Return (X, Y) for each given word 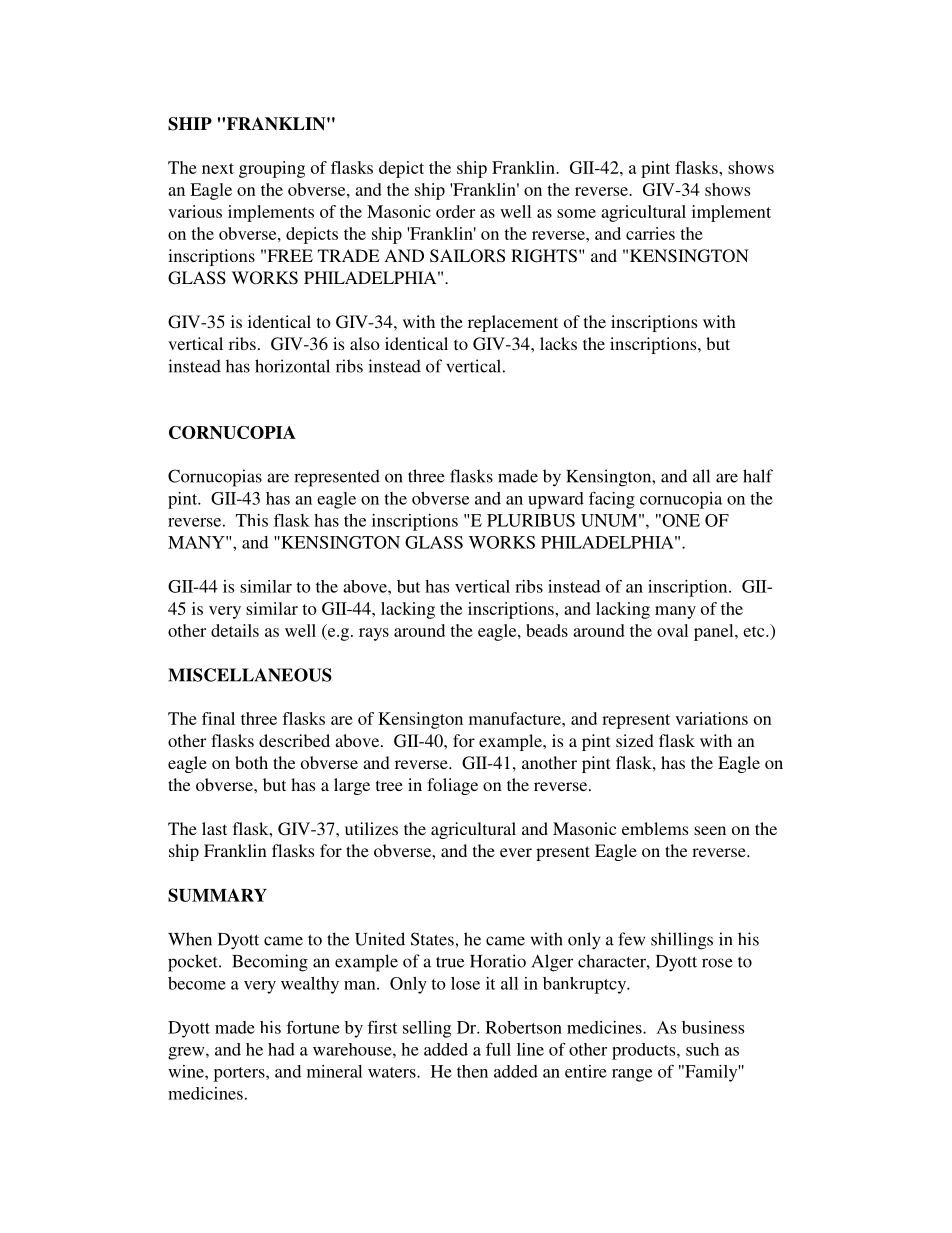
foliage (452, 786)
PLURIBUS (531, 520)
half (758, 476)
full (498, 1049)
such (702, 1049)
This (252, 520)
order (455, 211)
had (281, 1049)
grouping (272, 169)
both (251, 762)
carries (650, 233)
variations (711, 718)
